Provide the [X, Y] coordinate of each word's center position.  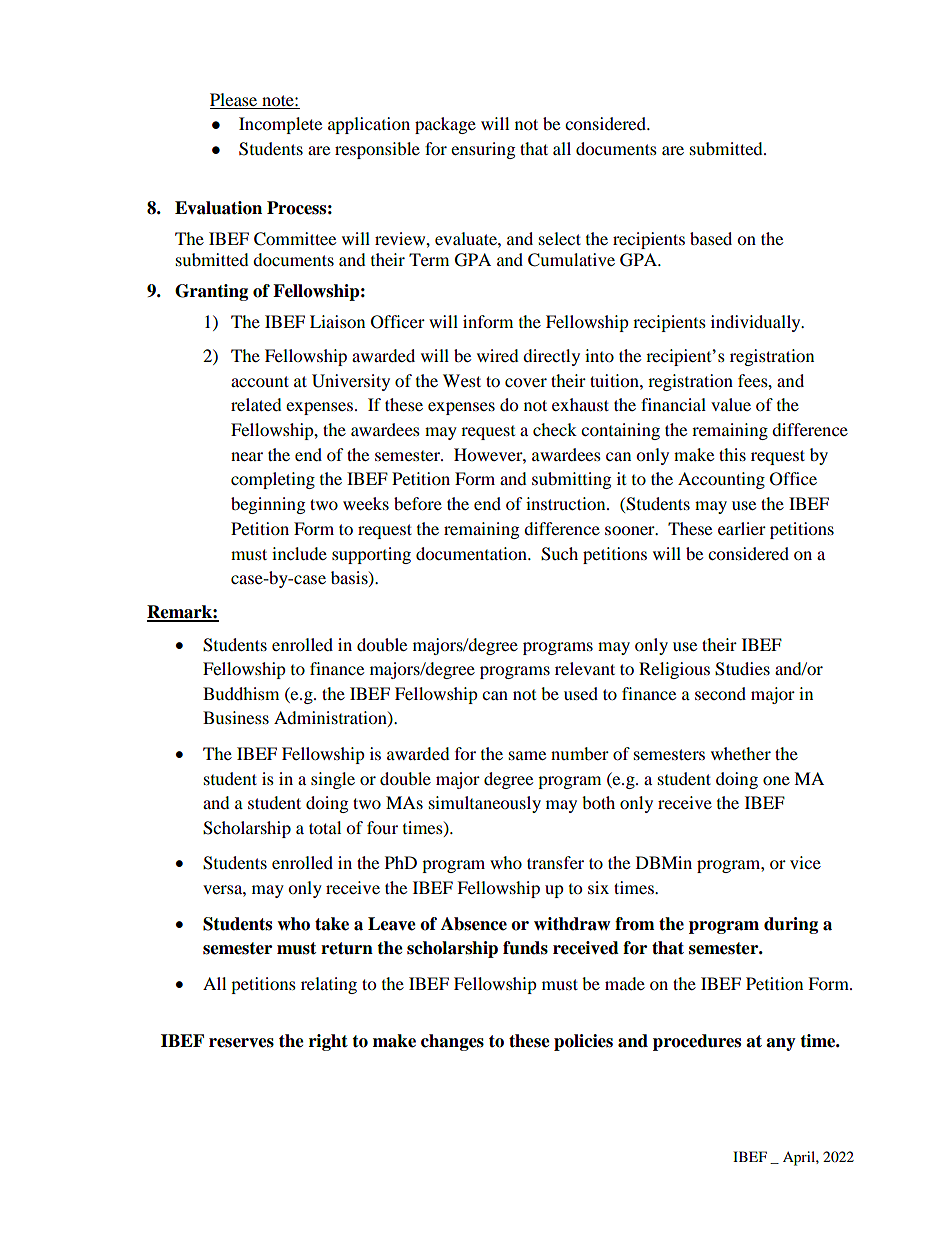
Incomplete [280, 125]
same [527, 755]
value [731, 404]
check [555, 429]
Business [236, 717]
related [256, 404]
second [720, 693]
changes [452, 1042]
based [711, 238]
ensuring [483, 150]
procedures [697, 1042]
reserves [241, 1043]
